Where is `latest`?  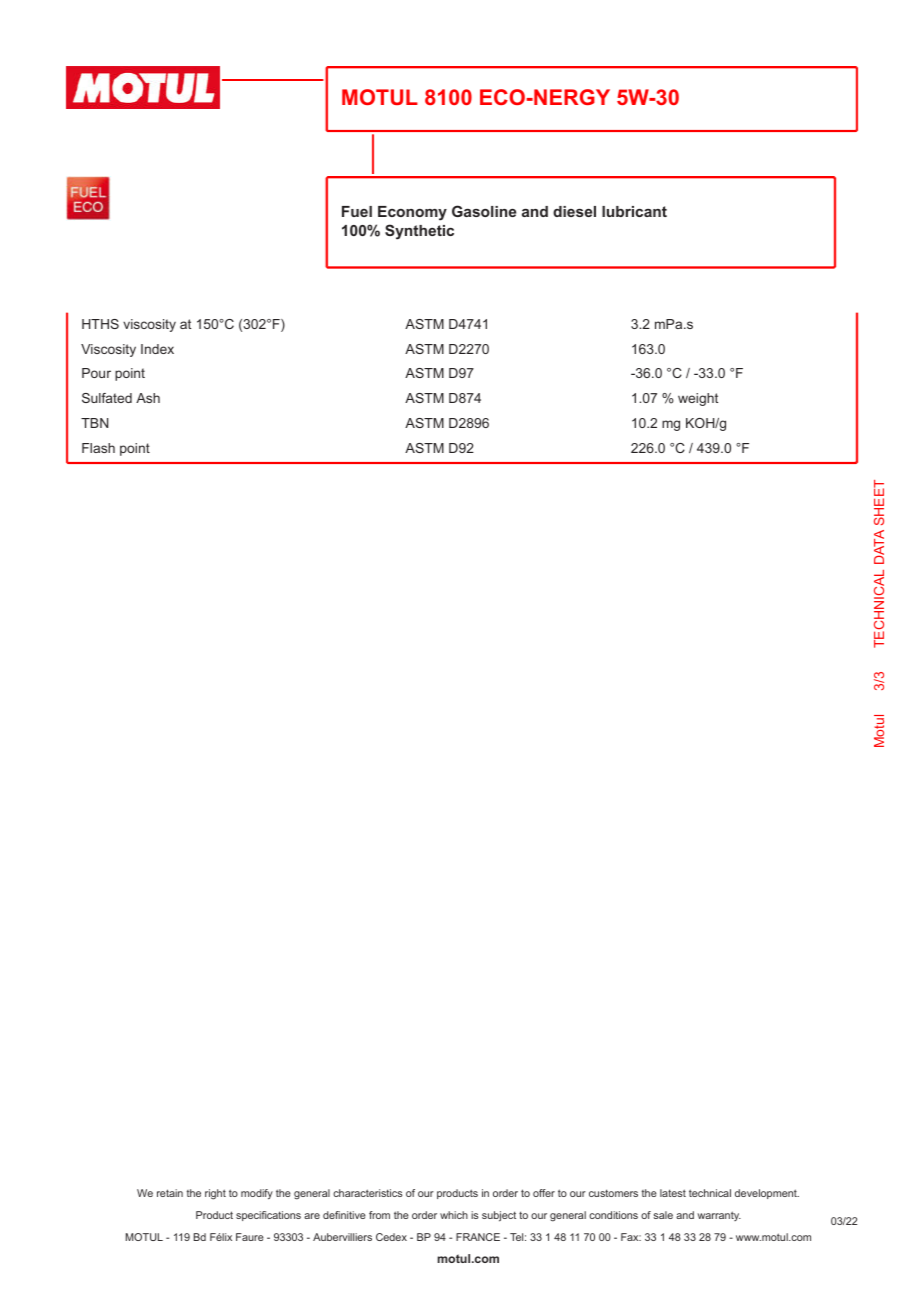
latest is located at coordinates (673, 1193).
